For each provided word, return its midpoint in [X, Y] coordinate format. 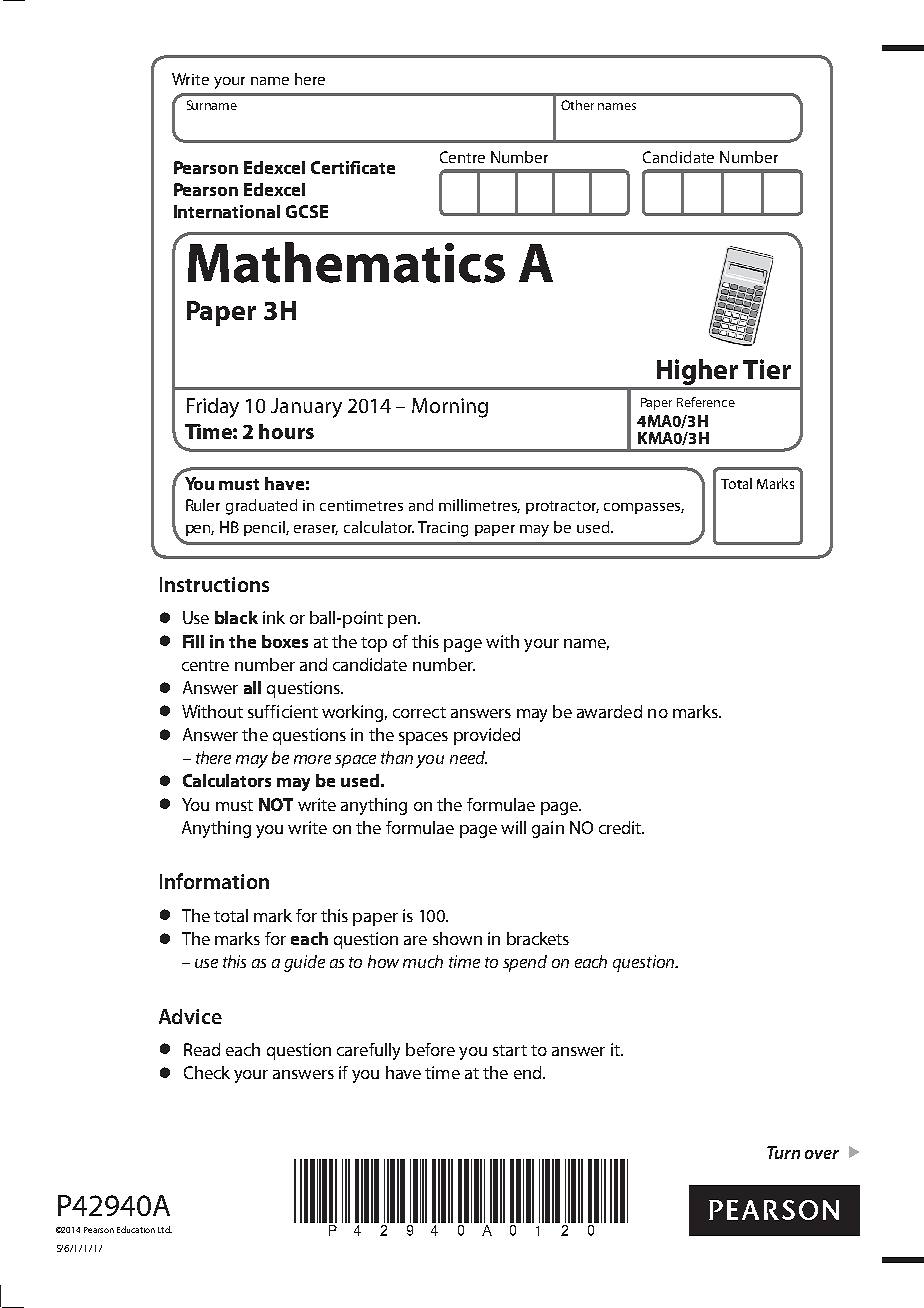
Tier [767, 369]
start [510, 1050]
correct [419, 712]
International [227, 211]
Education [136, 1229]
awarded [609, 711]
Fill [193, 641]
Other [577, 105]
